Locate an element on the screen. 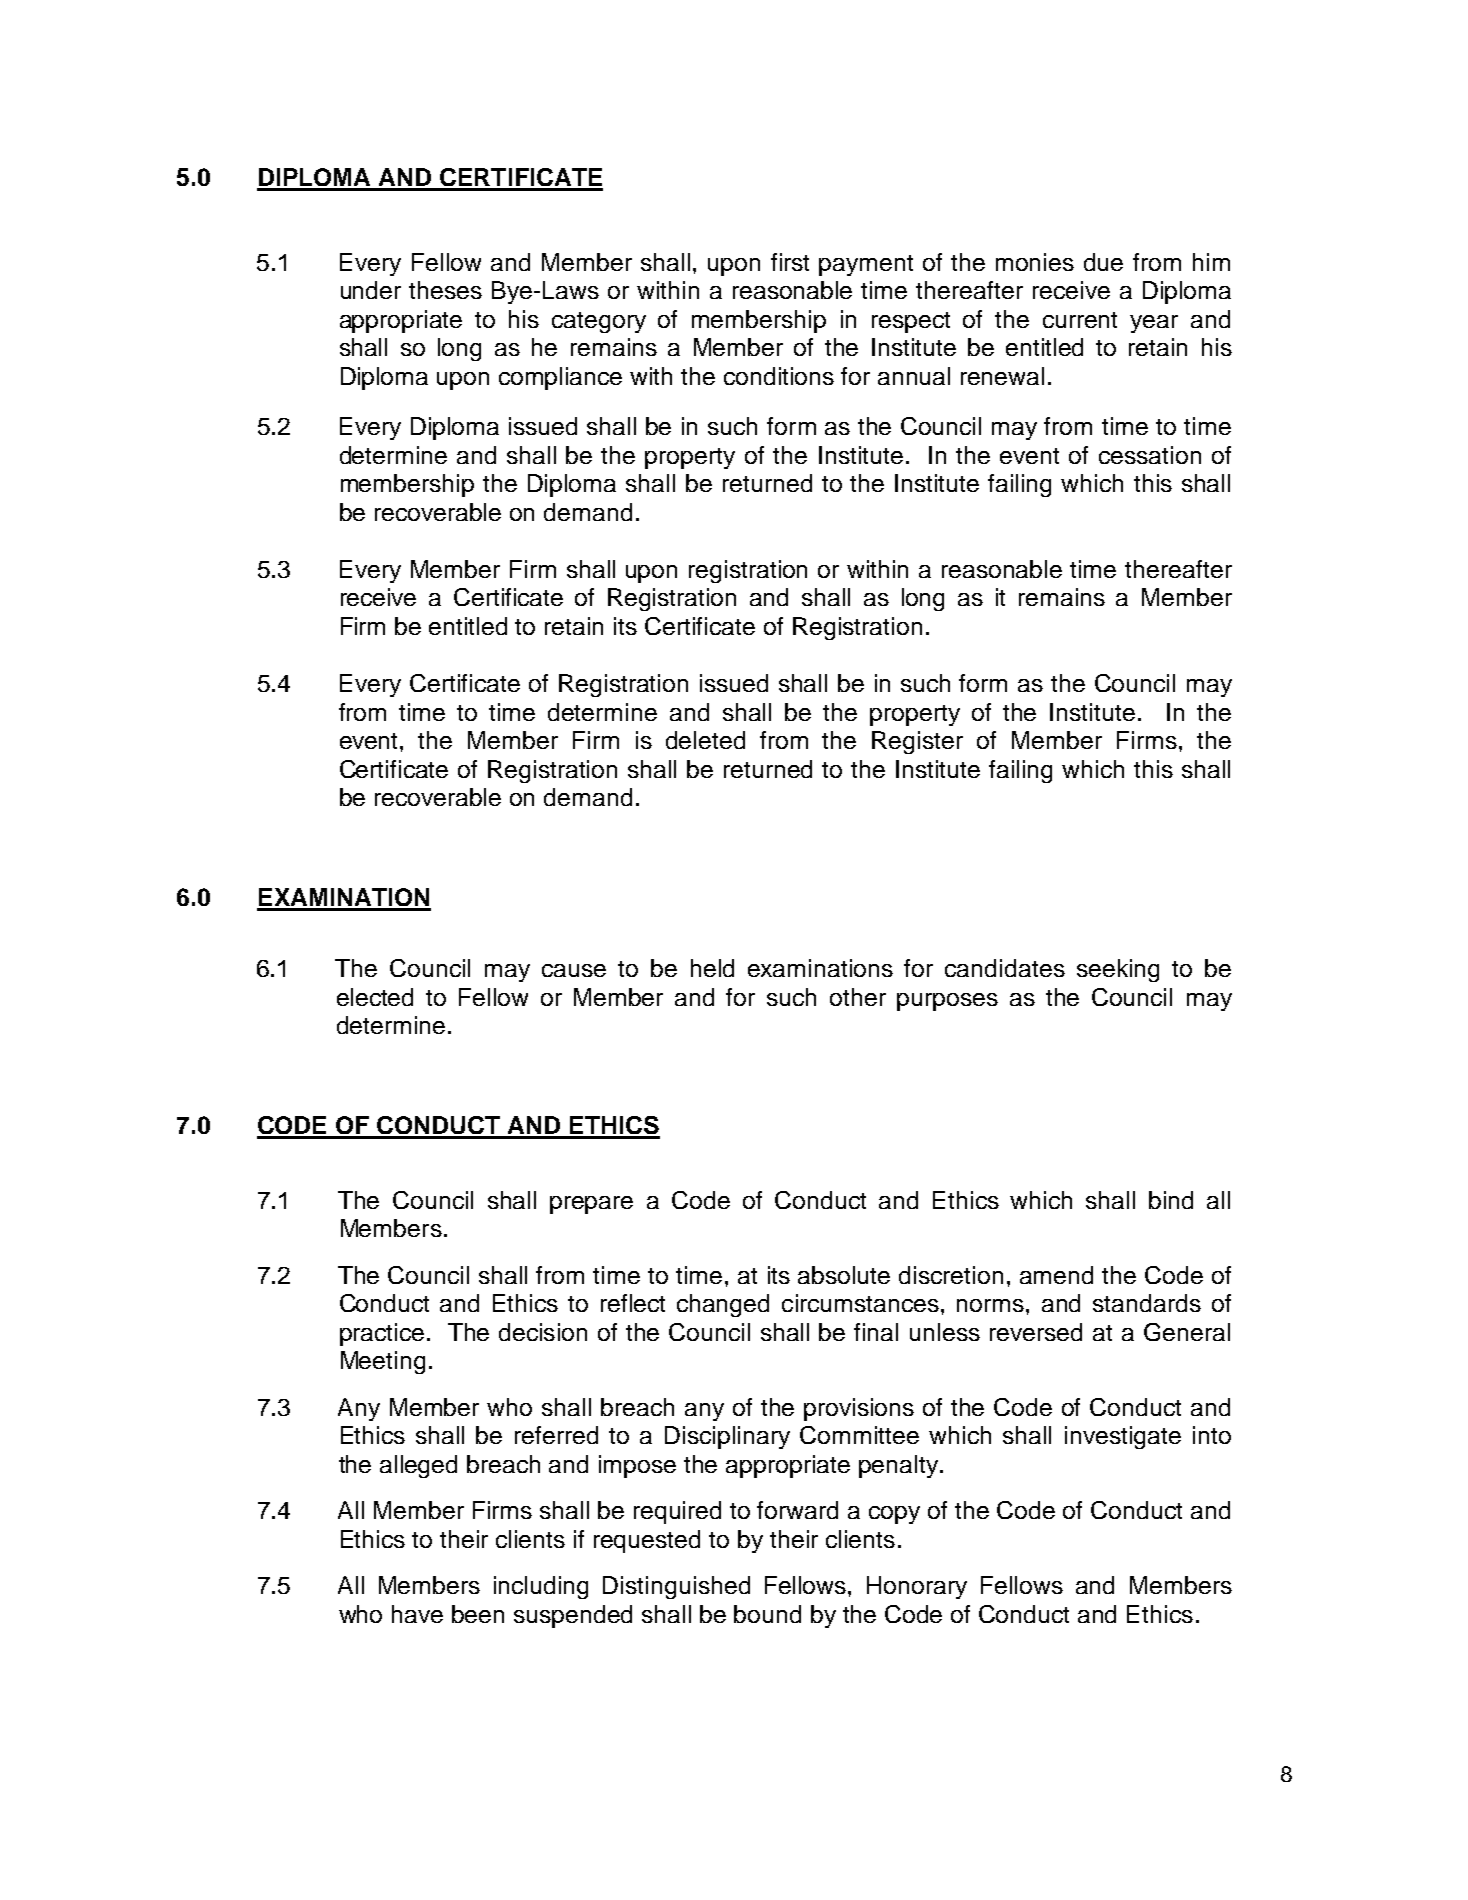 This screenshot has width=1468, height=1900. theses is located at coordinates (445, 290).
